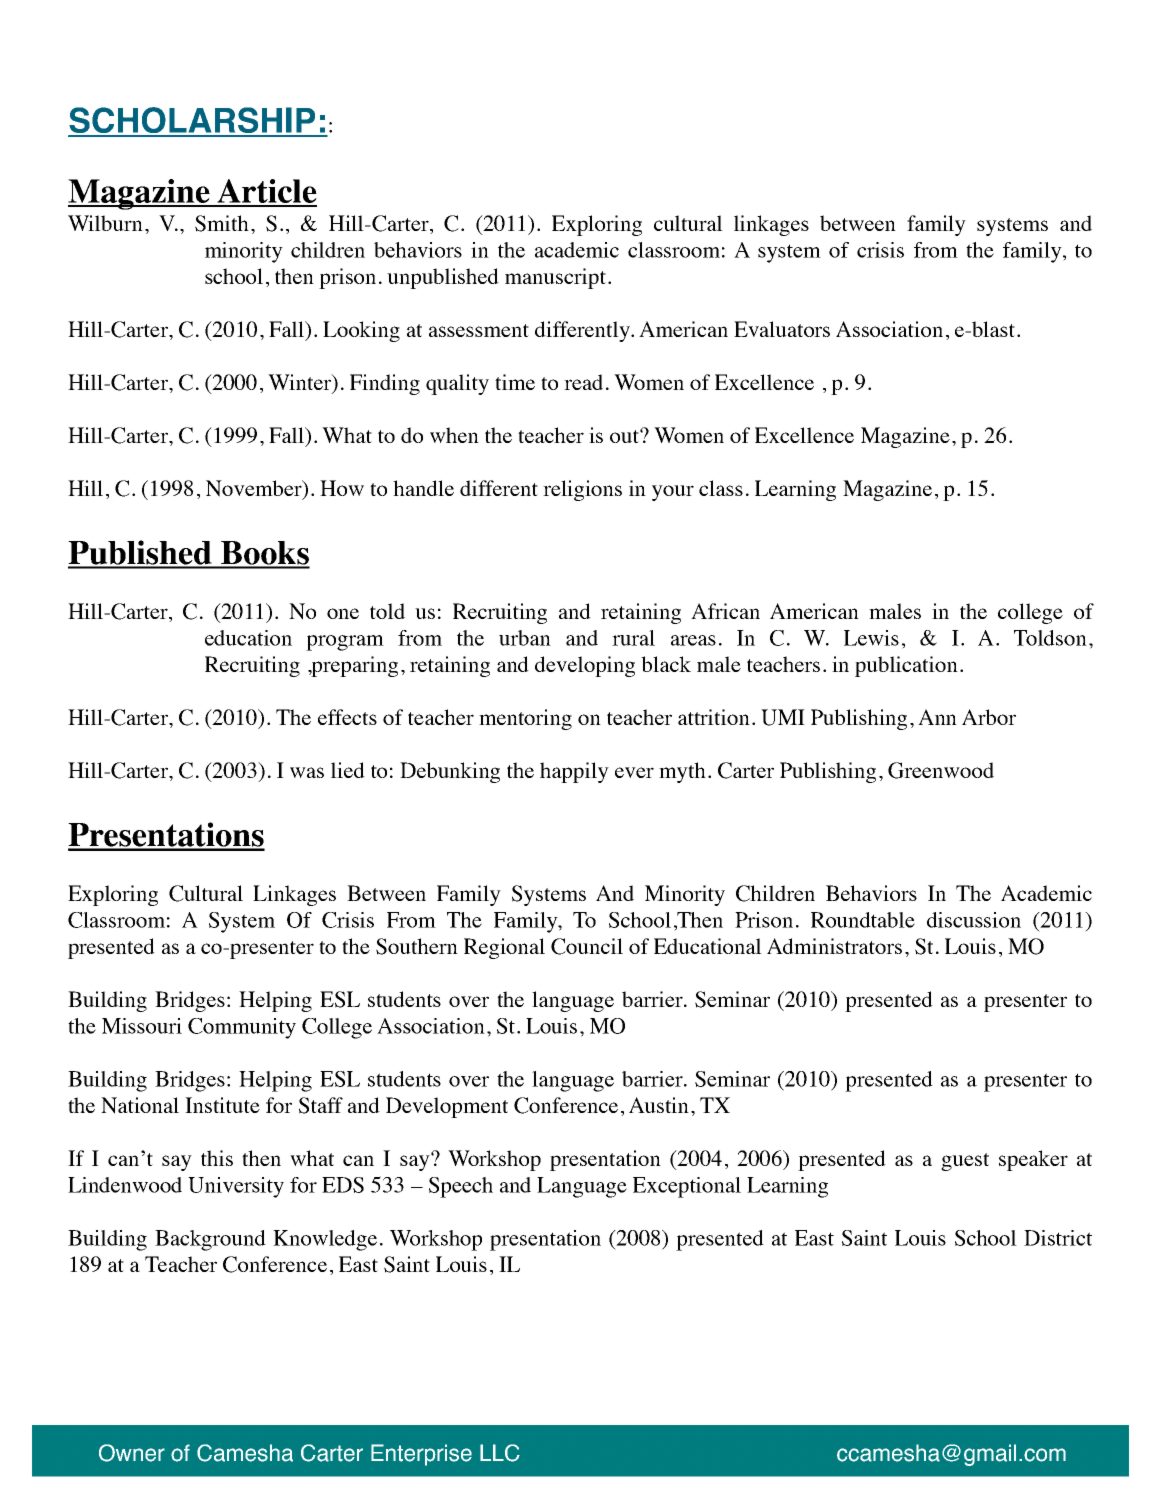  What do you see at coordinates (555, 278) in the screenshot?
I see `manuscript` at bounding box center [555, 278].
